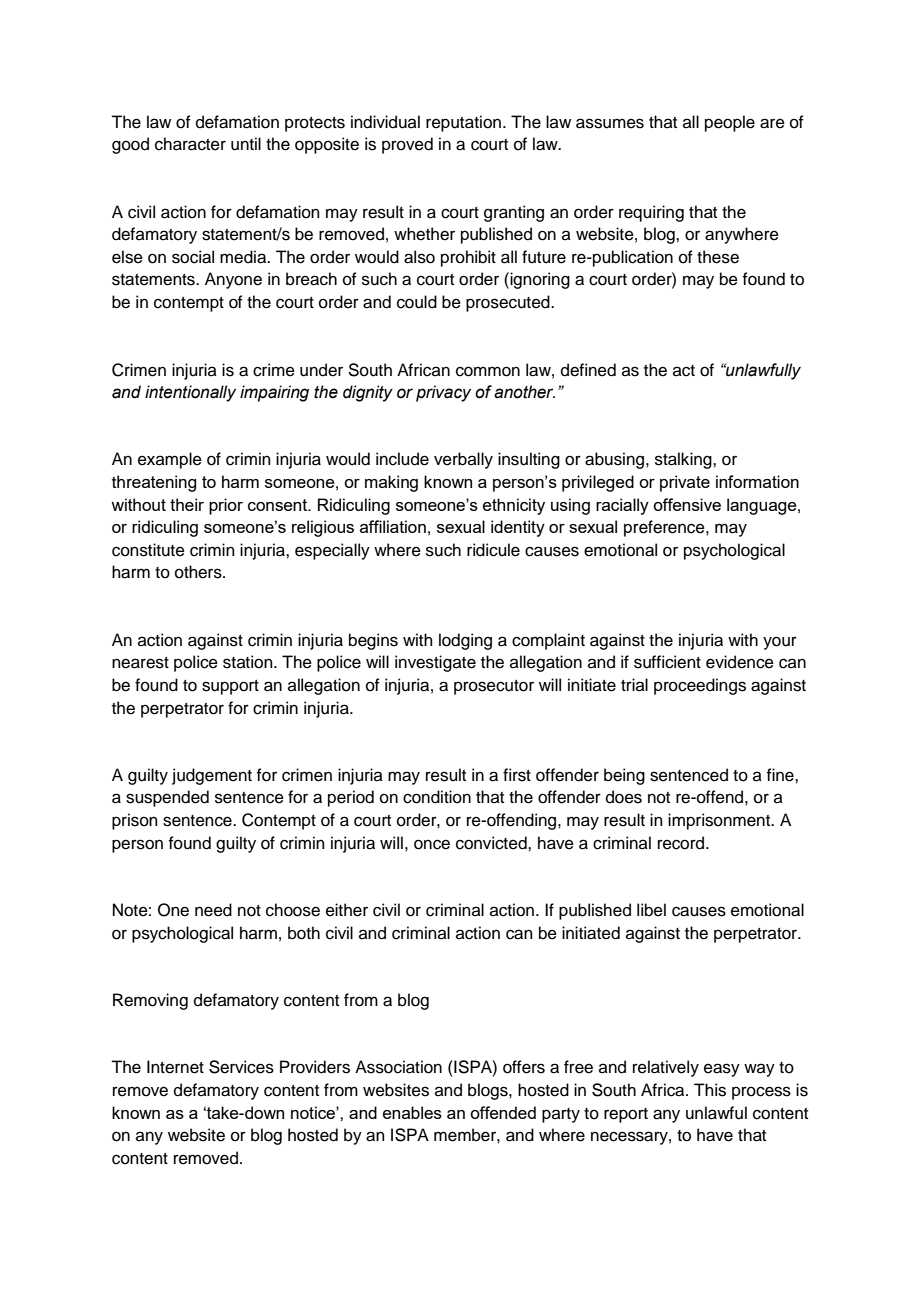  What do you see at coordinates (463, 123) in the page?
I see `reputation` at bounding box center [463, 123].
